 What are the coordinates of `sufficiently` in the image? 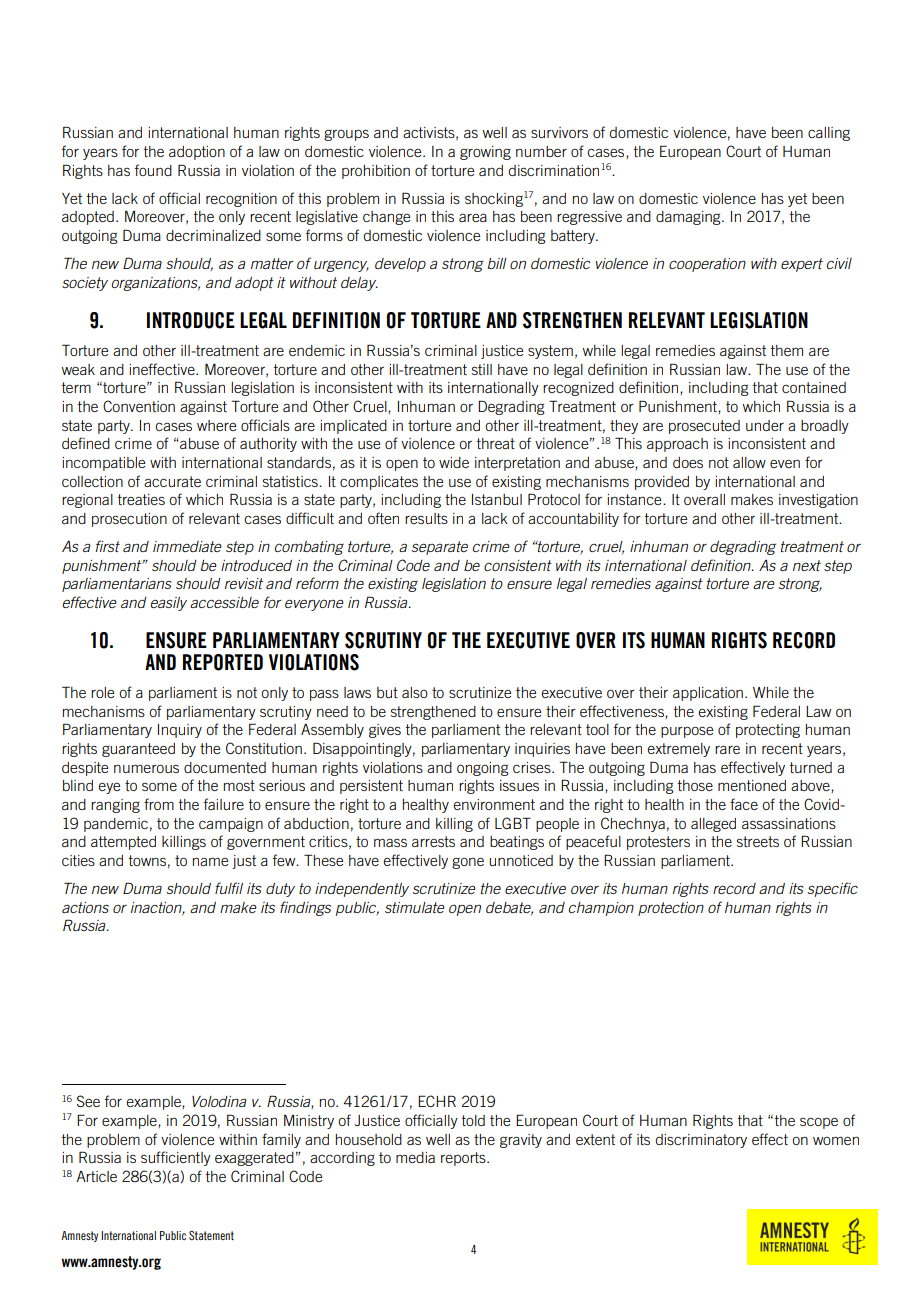 It's located at (176, 1158).
